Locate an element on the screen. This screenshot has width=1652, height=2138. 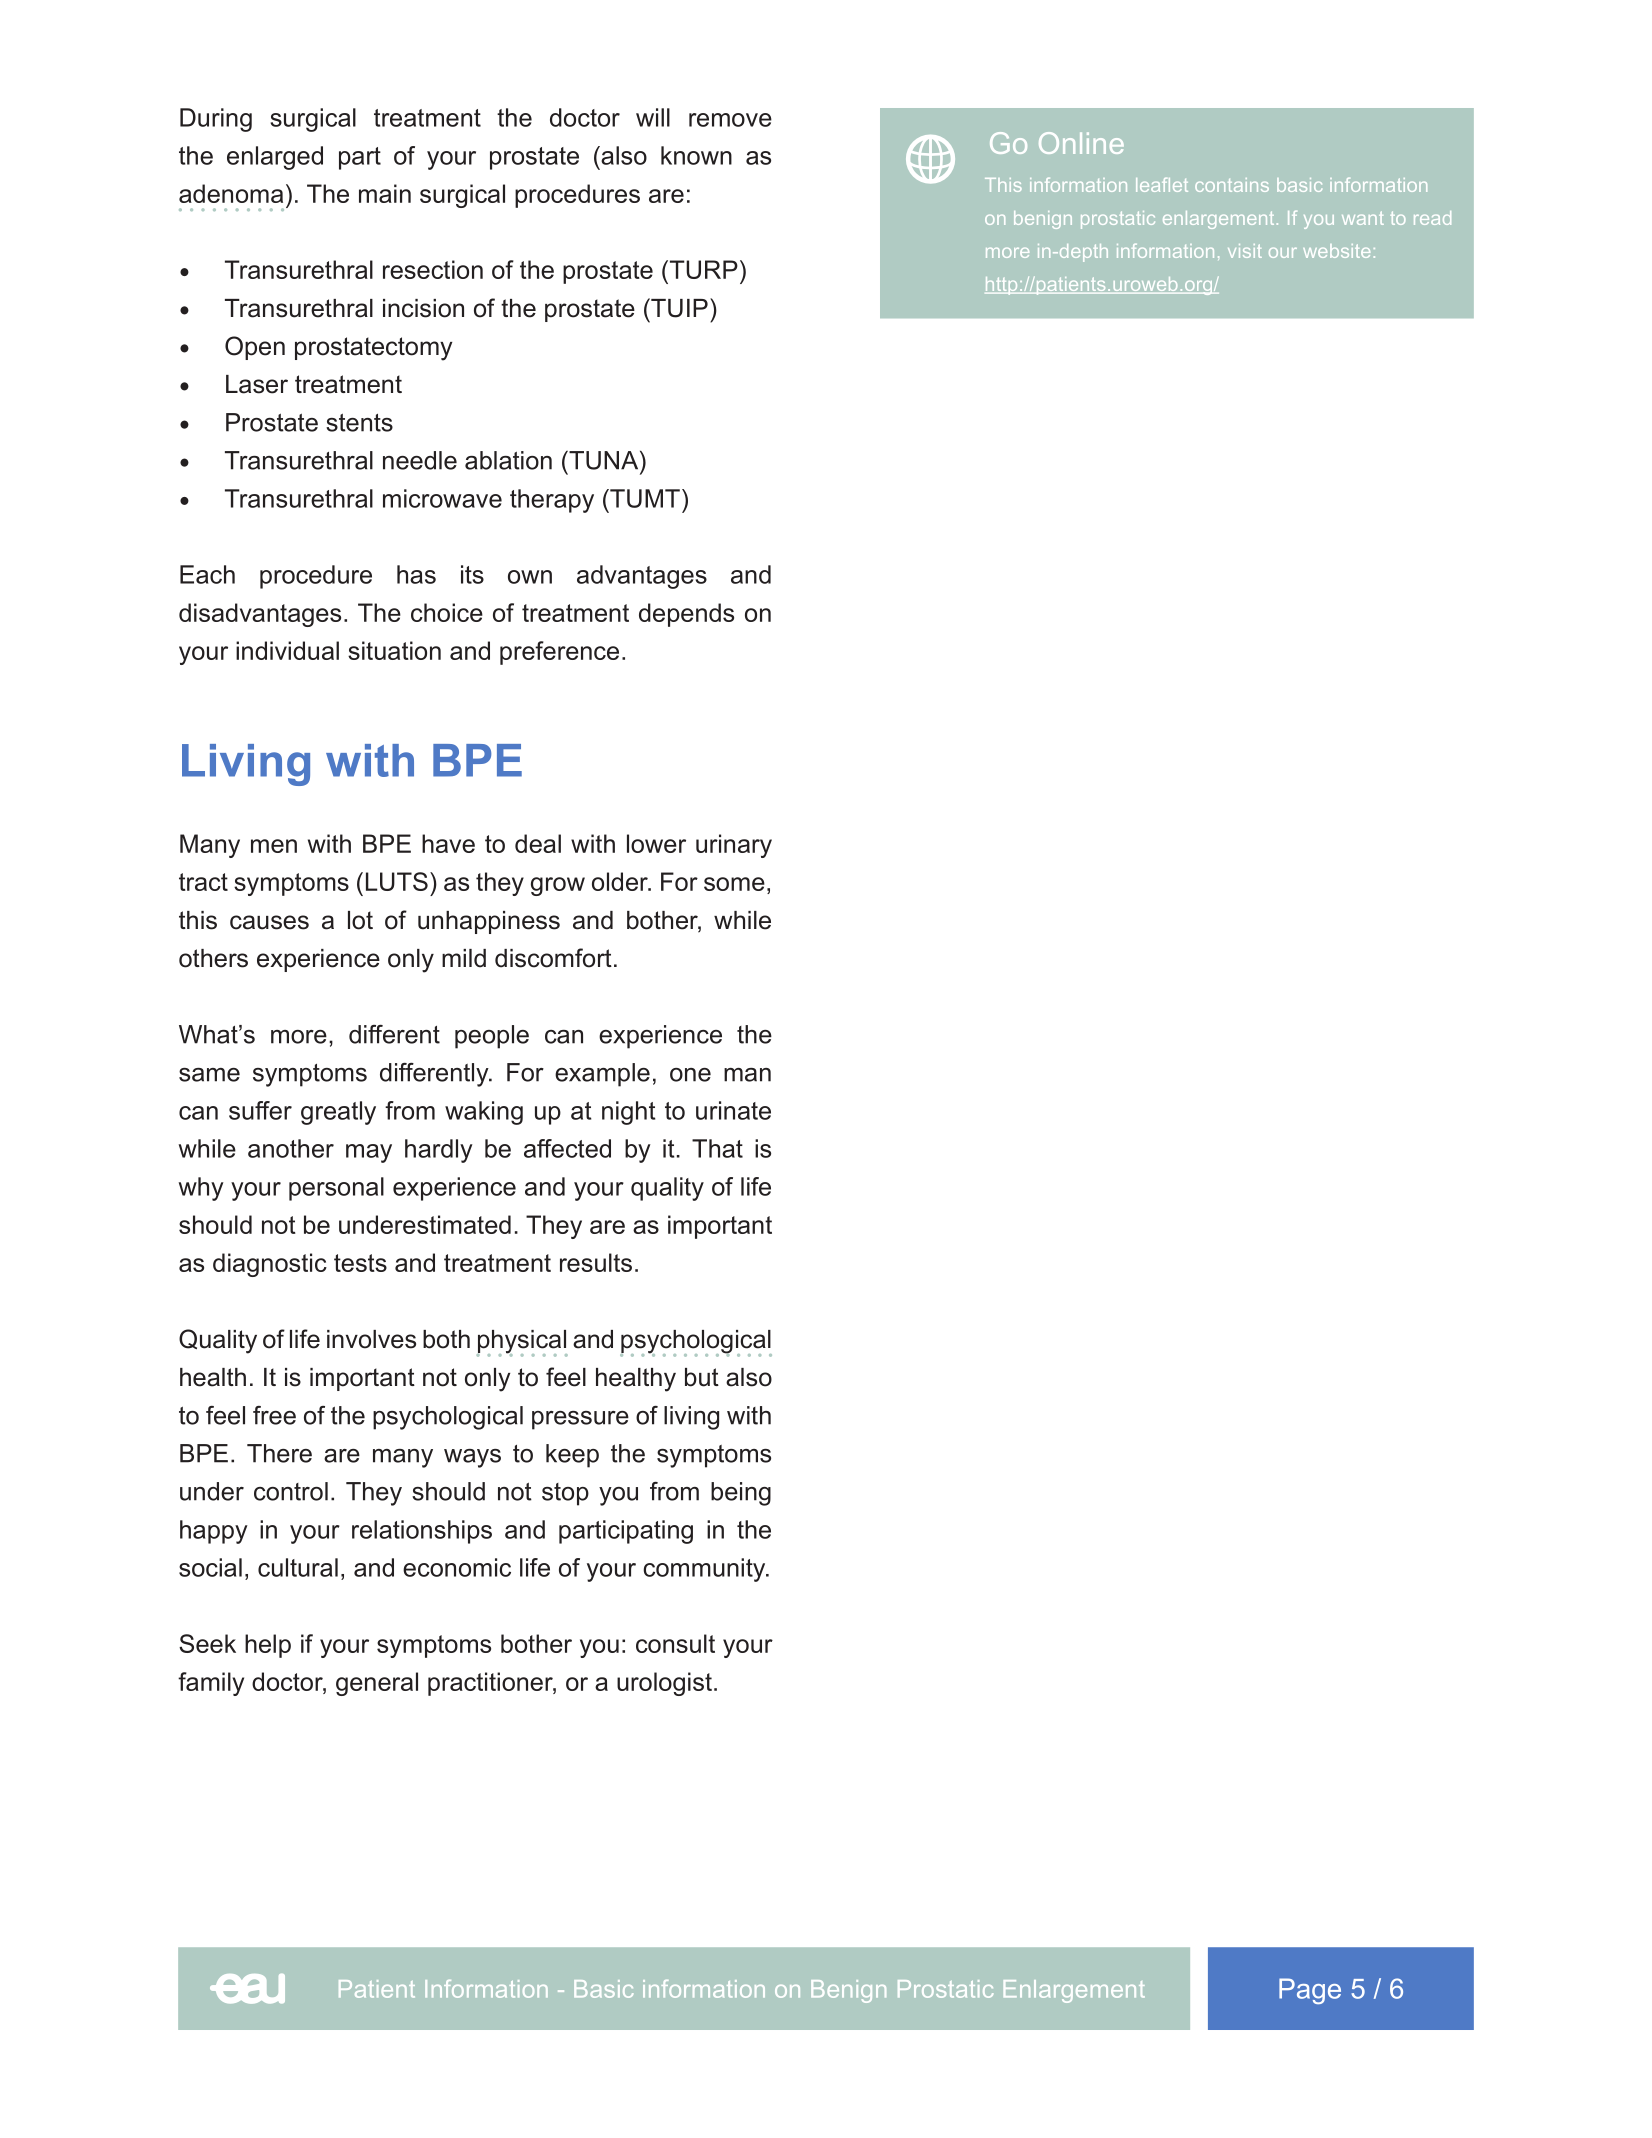
being is located at coordinates (741, 1494).
